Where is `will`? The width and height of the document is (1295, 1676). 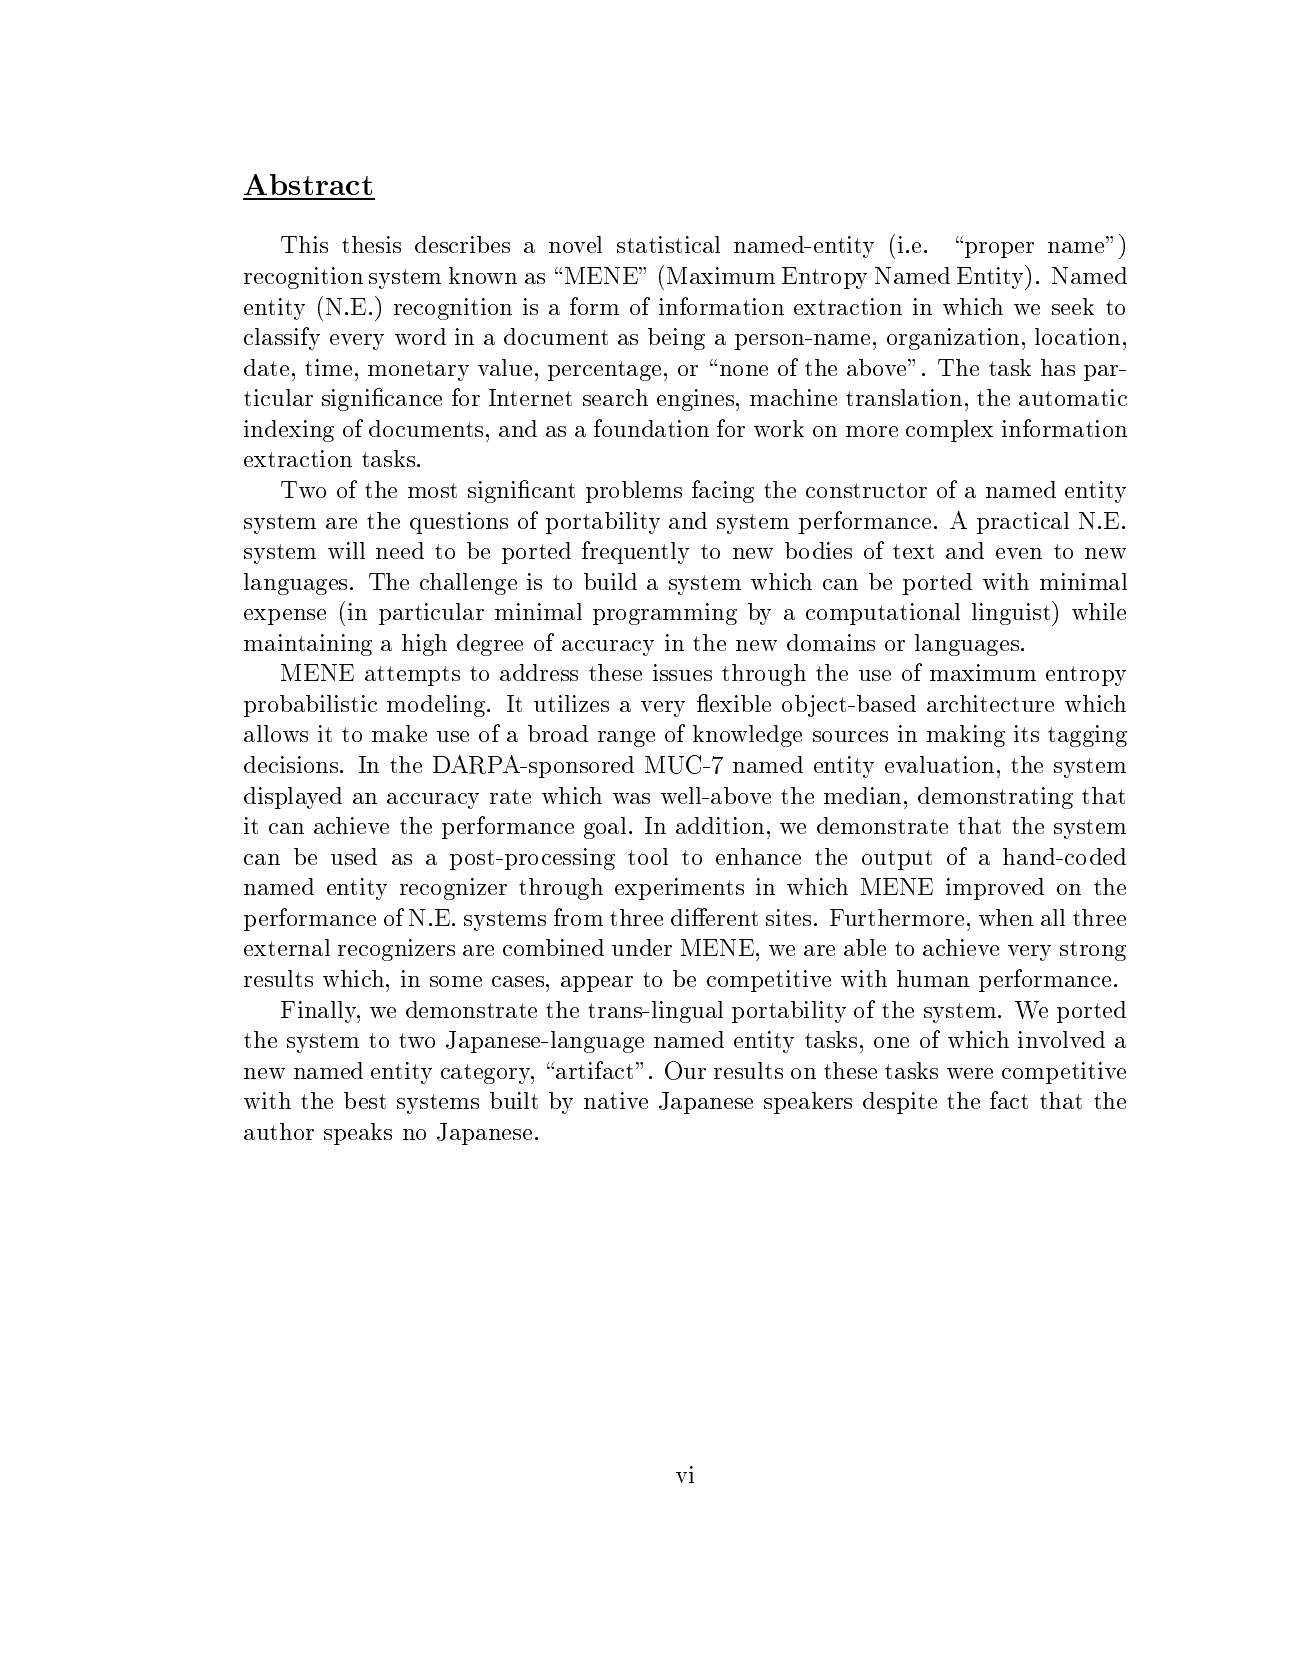
will is located at coordinates (346, 550).
